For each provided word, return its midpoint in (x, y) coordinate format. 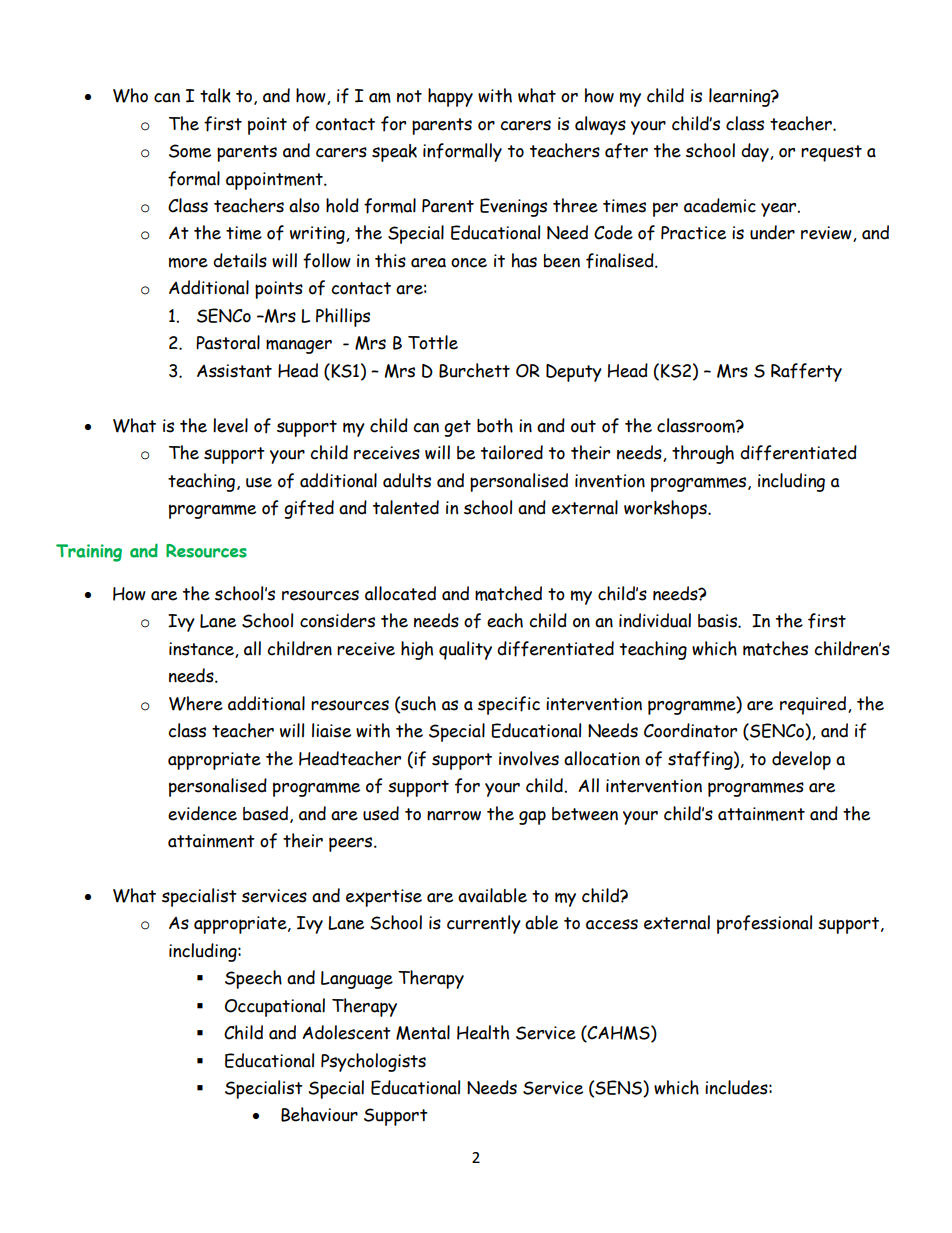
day (756, 152)
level (230, 425)
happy (450, 97)
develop (801, 760)
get (457, 428)
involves (529, 758)
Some (190, 151)
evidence (202, 813)
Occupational (275, 1007)
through (703, 454)
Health (483, 1032)
